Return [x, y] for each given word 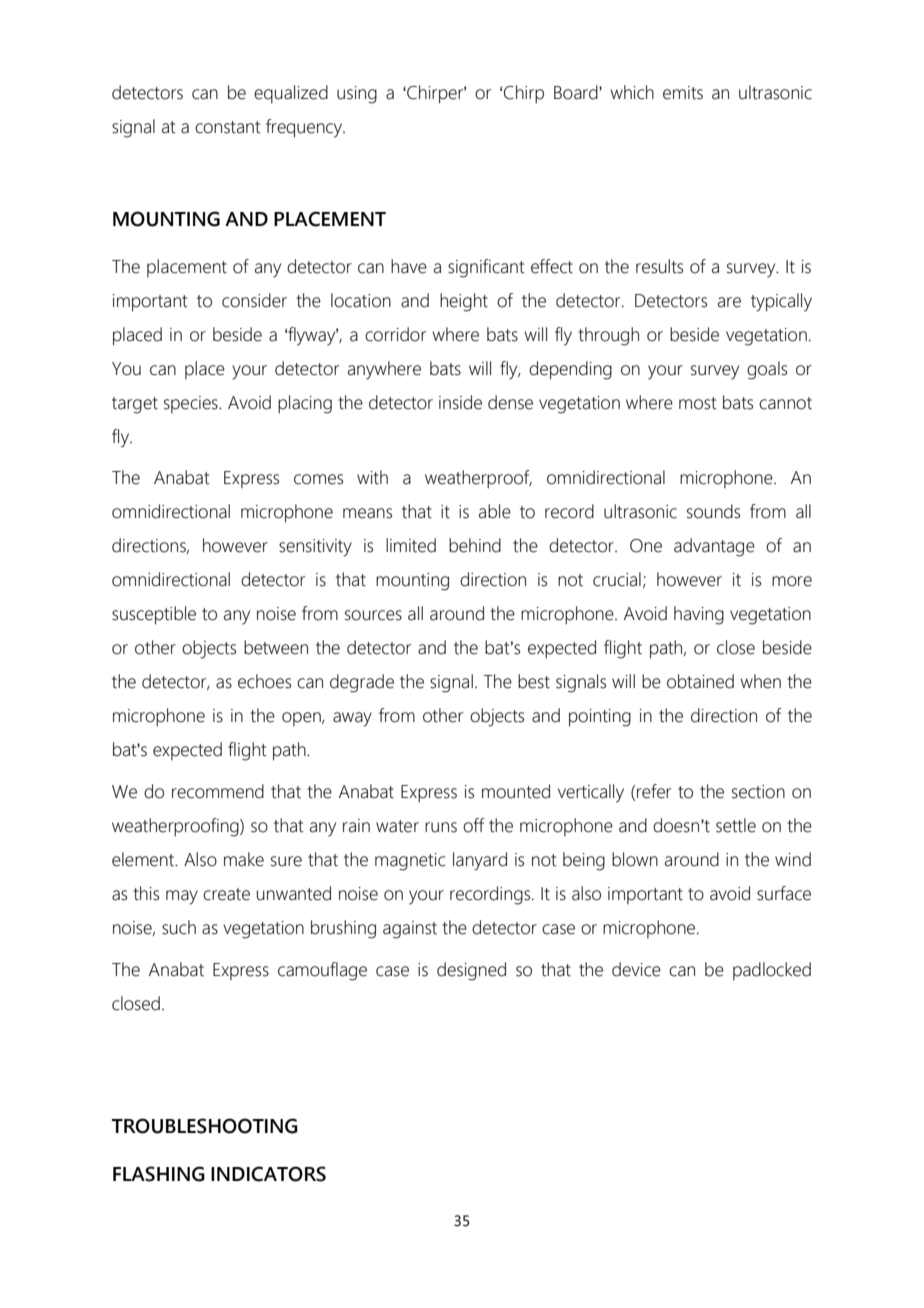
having [699, 615]
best [534, 681]
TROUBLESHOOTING [205, 1126]
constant [228, 127]
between [276, 647]
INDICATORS [268, 1174]
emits [683, 93]
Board [577, 92]
